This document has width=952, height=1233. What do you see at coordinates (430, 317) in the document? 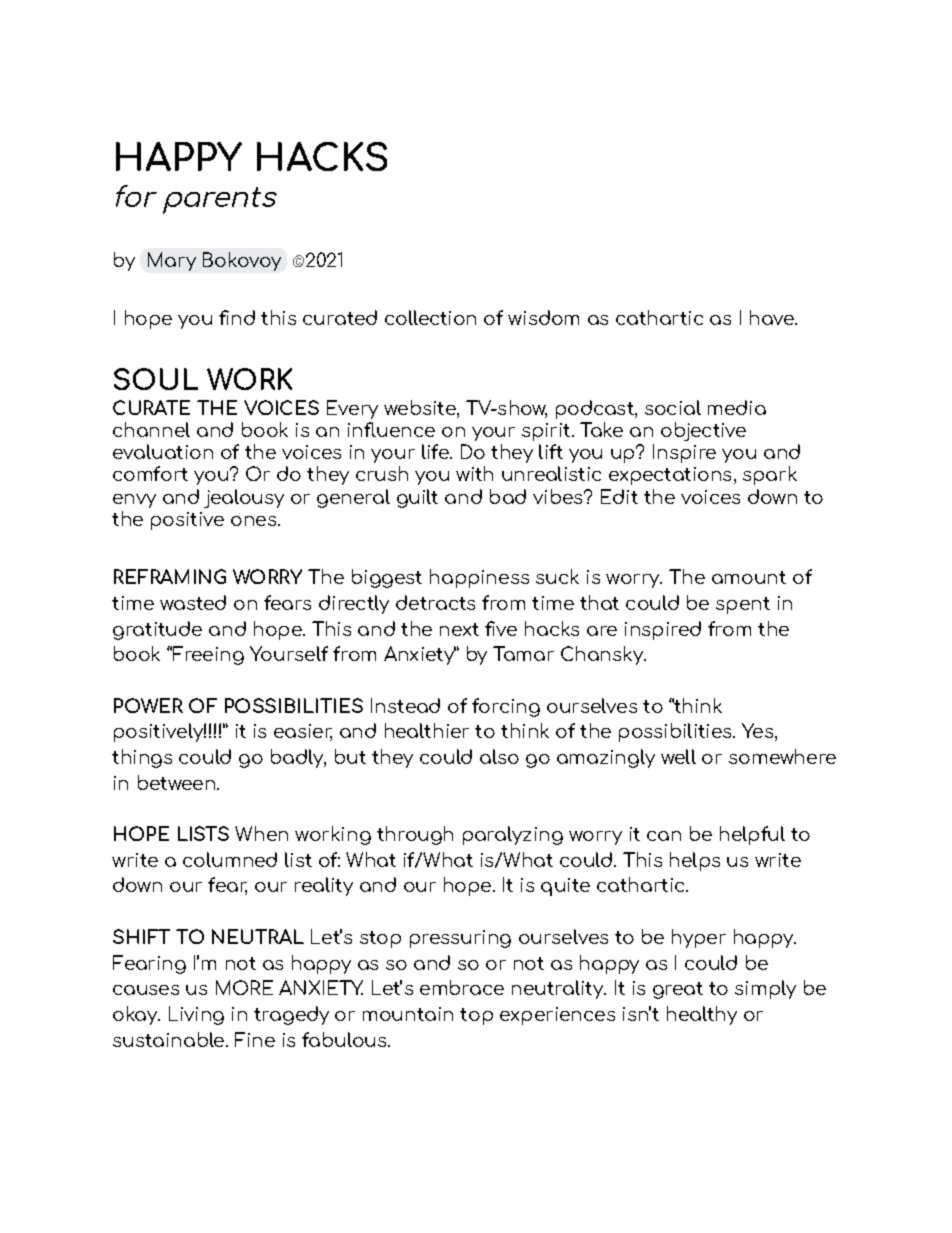
I see `collection` at bounding box center [430, 317].
